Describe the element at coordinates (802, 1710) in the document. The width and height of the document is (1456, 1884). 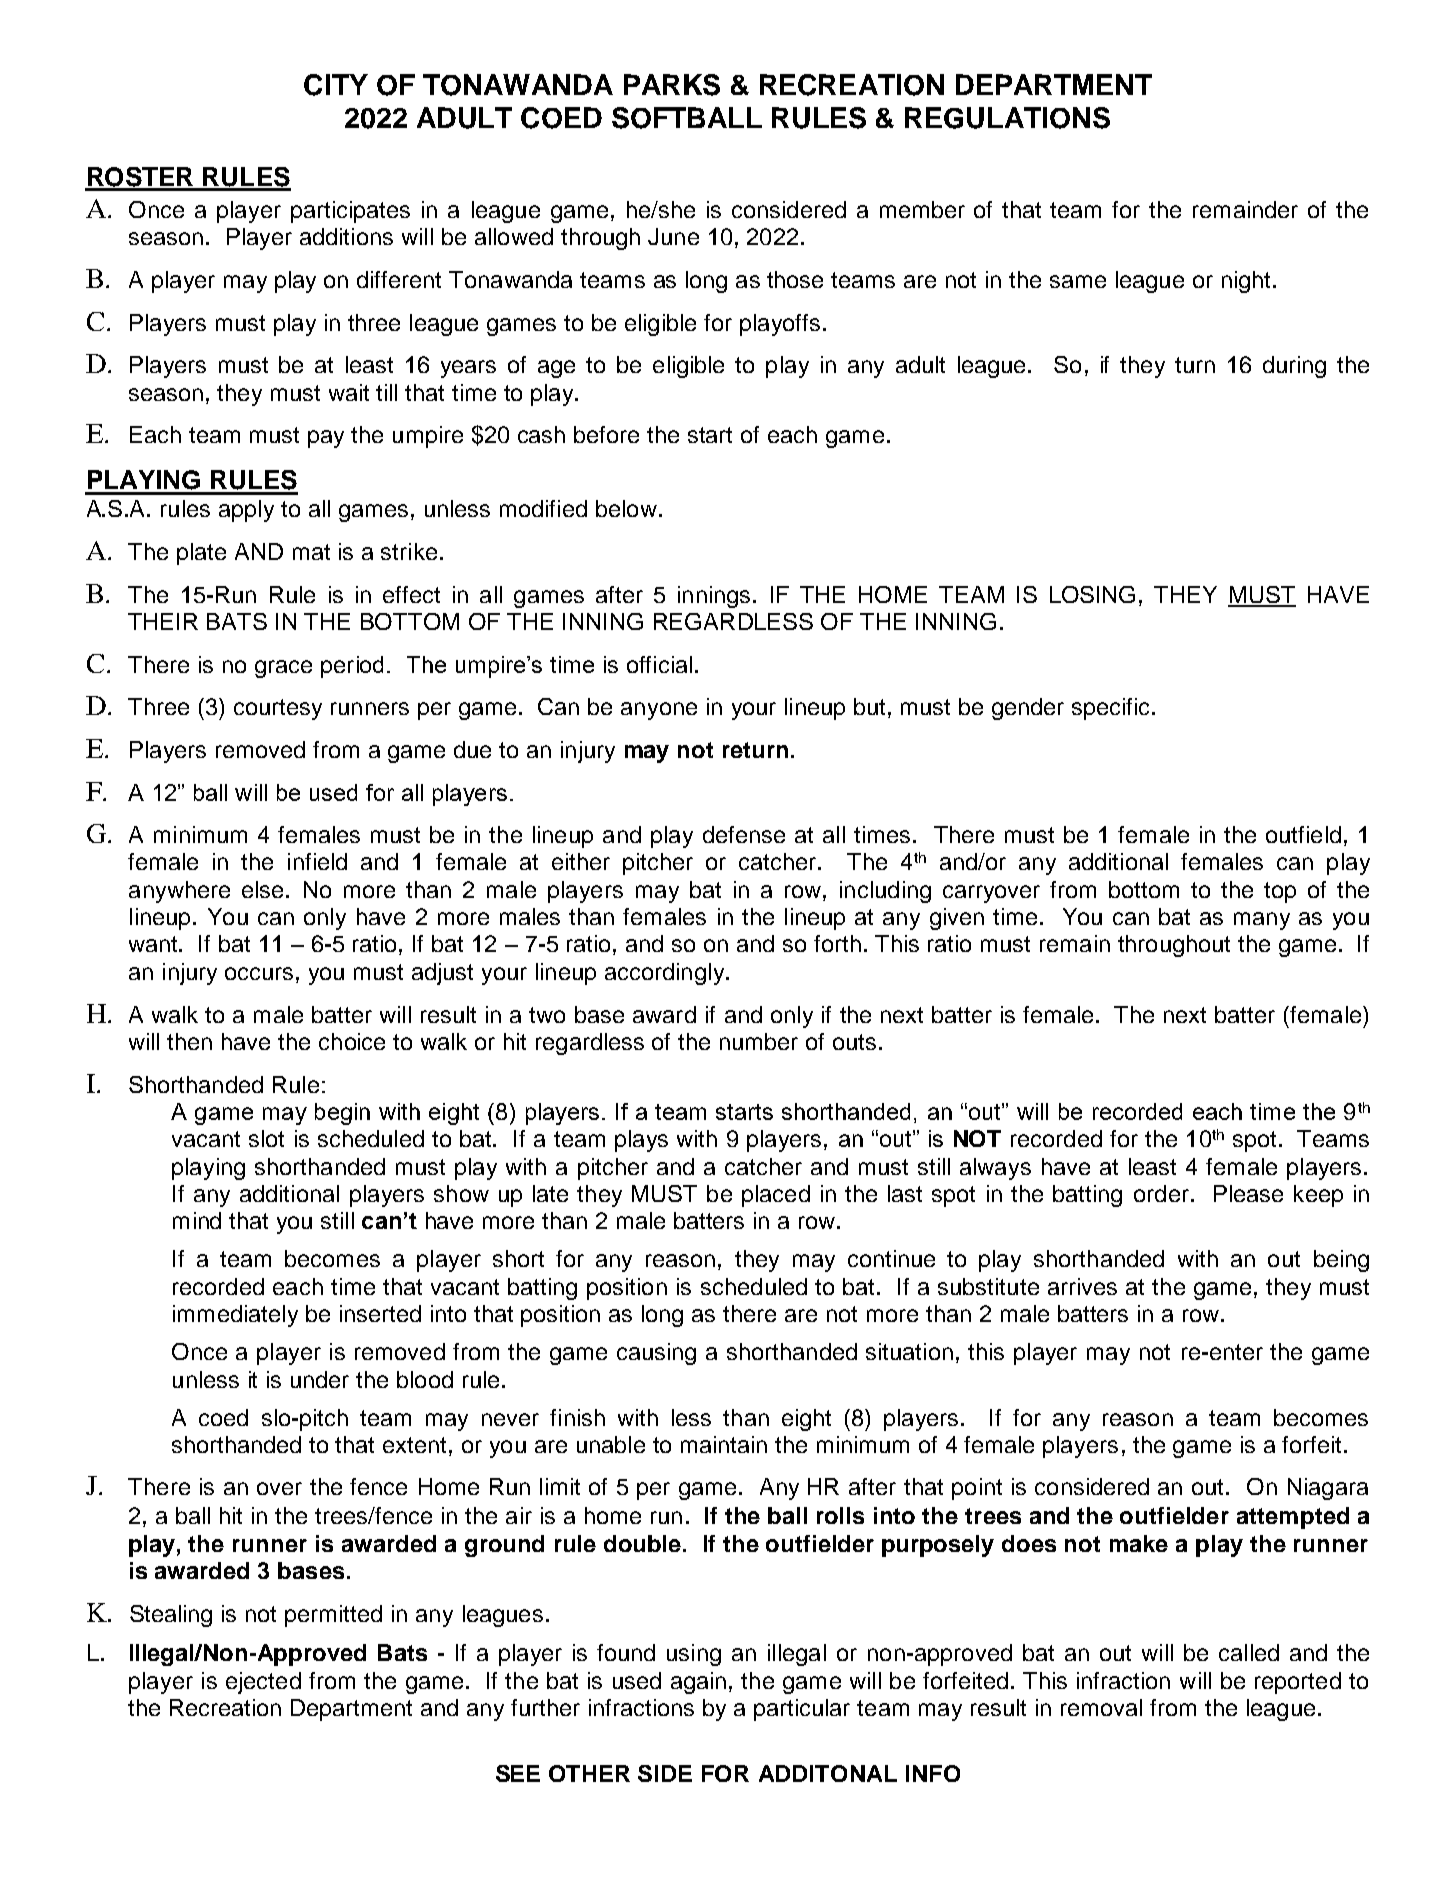
I see `particular` at that location.
